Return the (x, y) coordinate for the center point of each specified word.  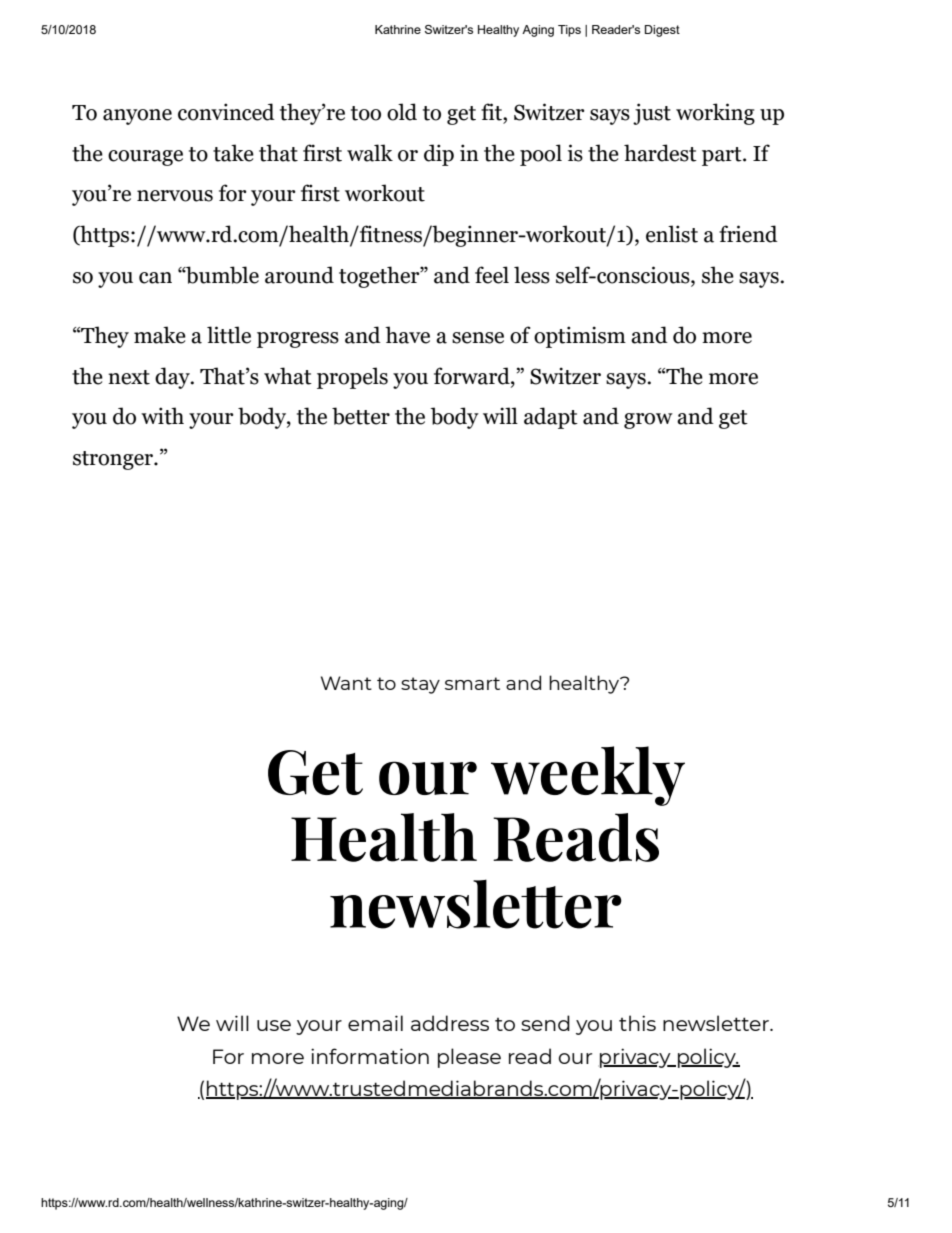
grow (648, 421)
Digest (662, 31)
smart (472, 683)
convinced (226, 112)
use (274, 1025)
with (162, 416)
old (402, 112)
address (450, 1023)
